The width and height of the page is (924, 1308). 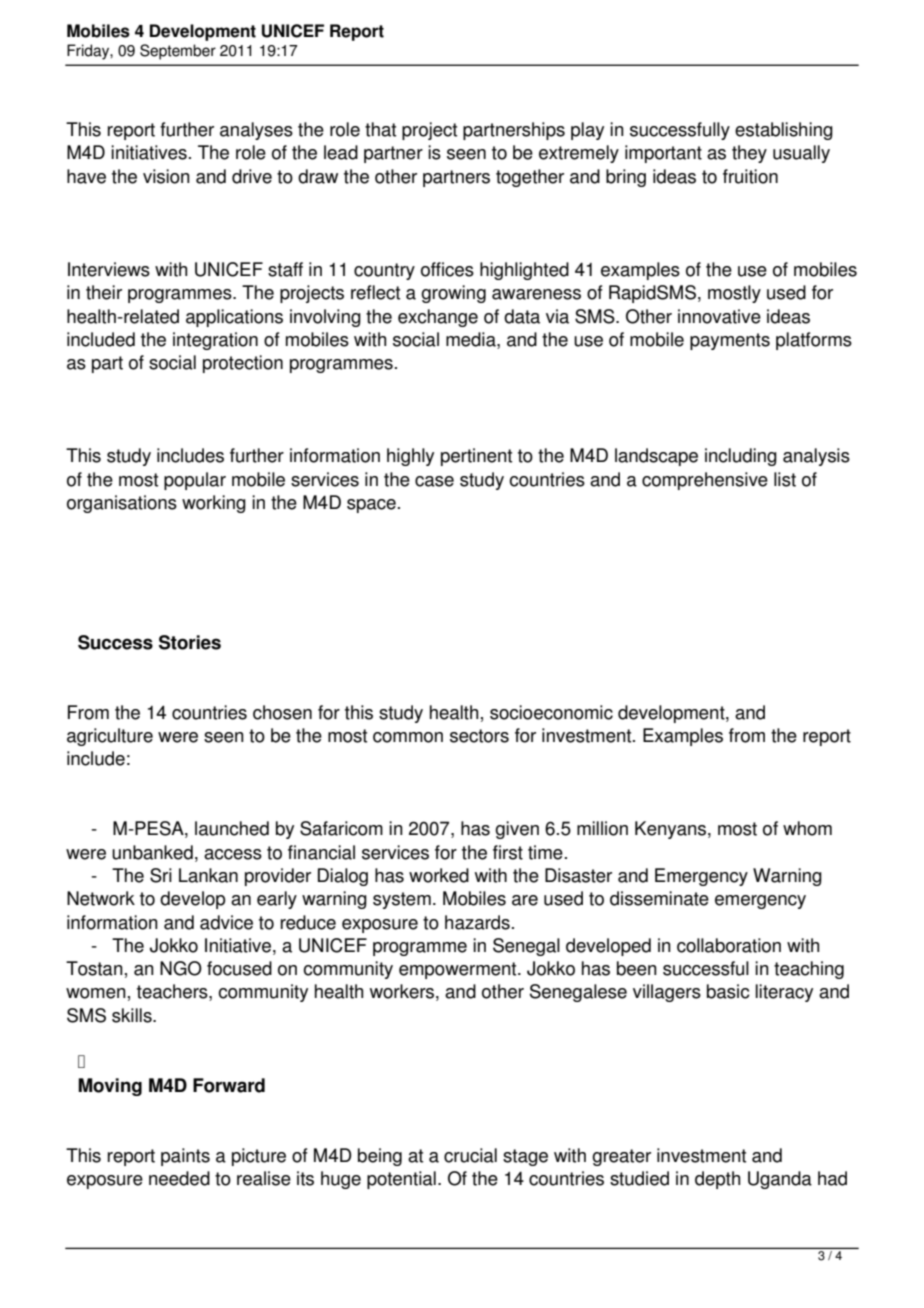 What do you see at coordinates (195, 481) in the page?
I see `popular` at bounding box center [195, 481].
